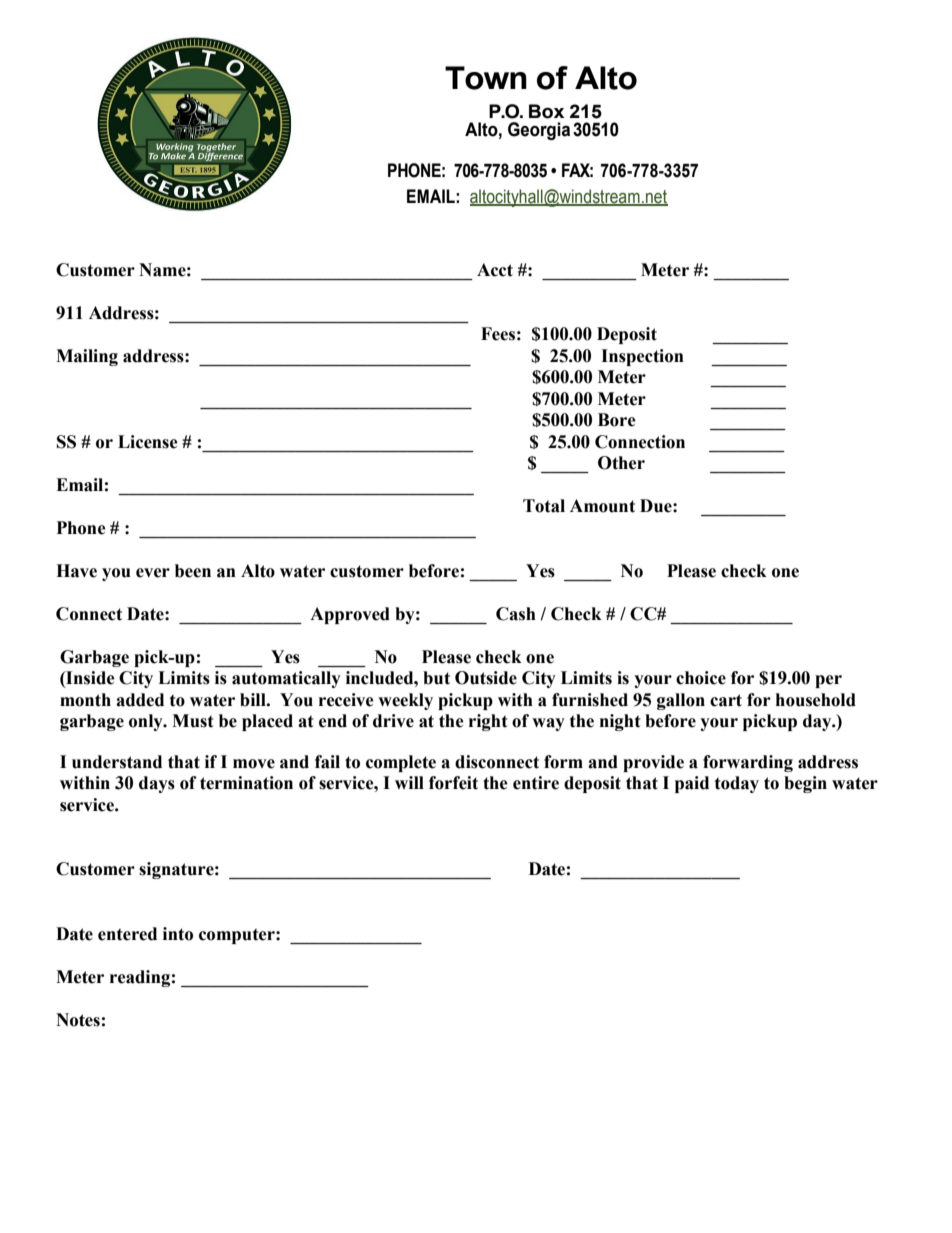 The height and width of the document is (1233, 952). Describe the element at coordinates (602, 506) in the document. I see `Amount` at that location.
